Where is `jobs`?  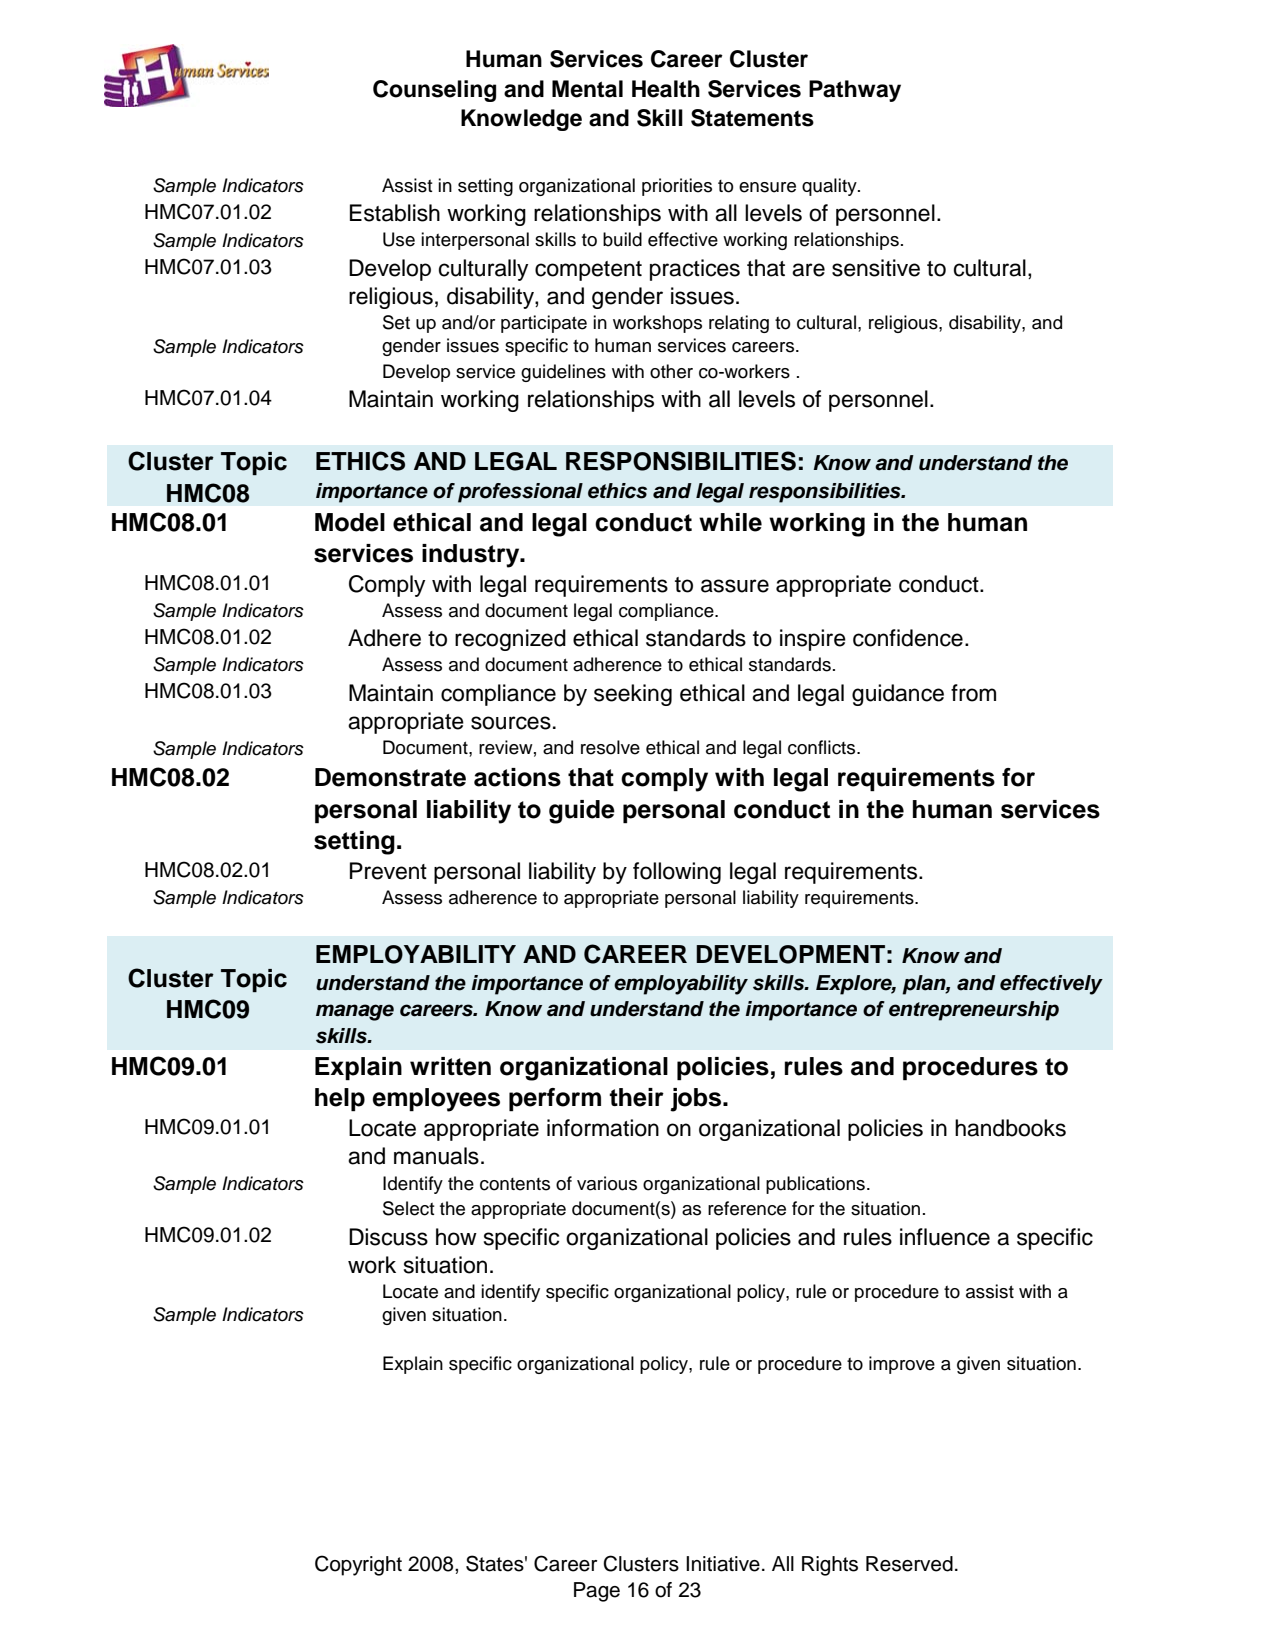
jobs is located at coordinates (697, 1100).
